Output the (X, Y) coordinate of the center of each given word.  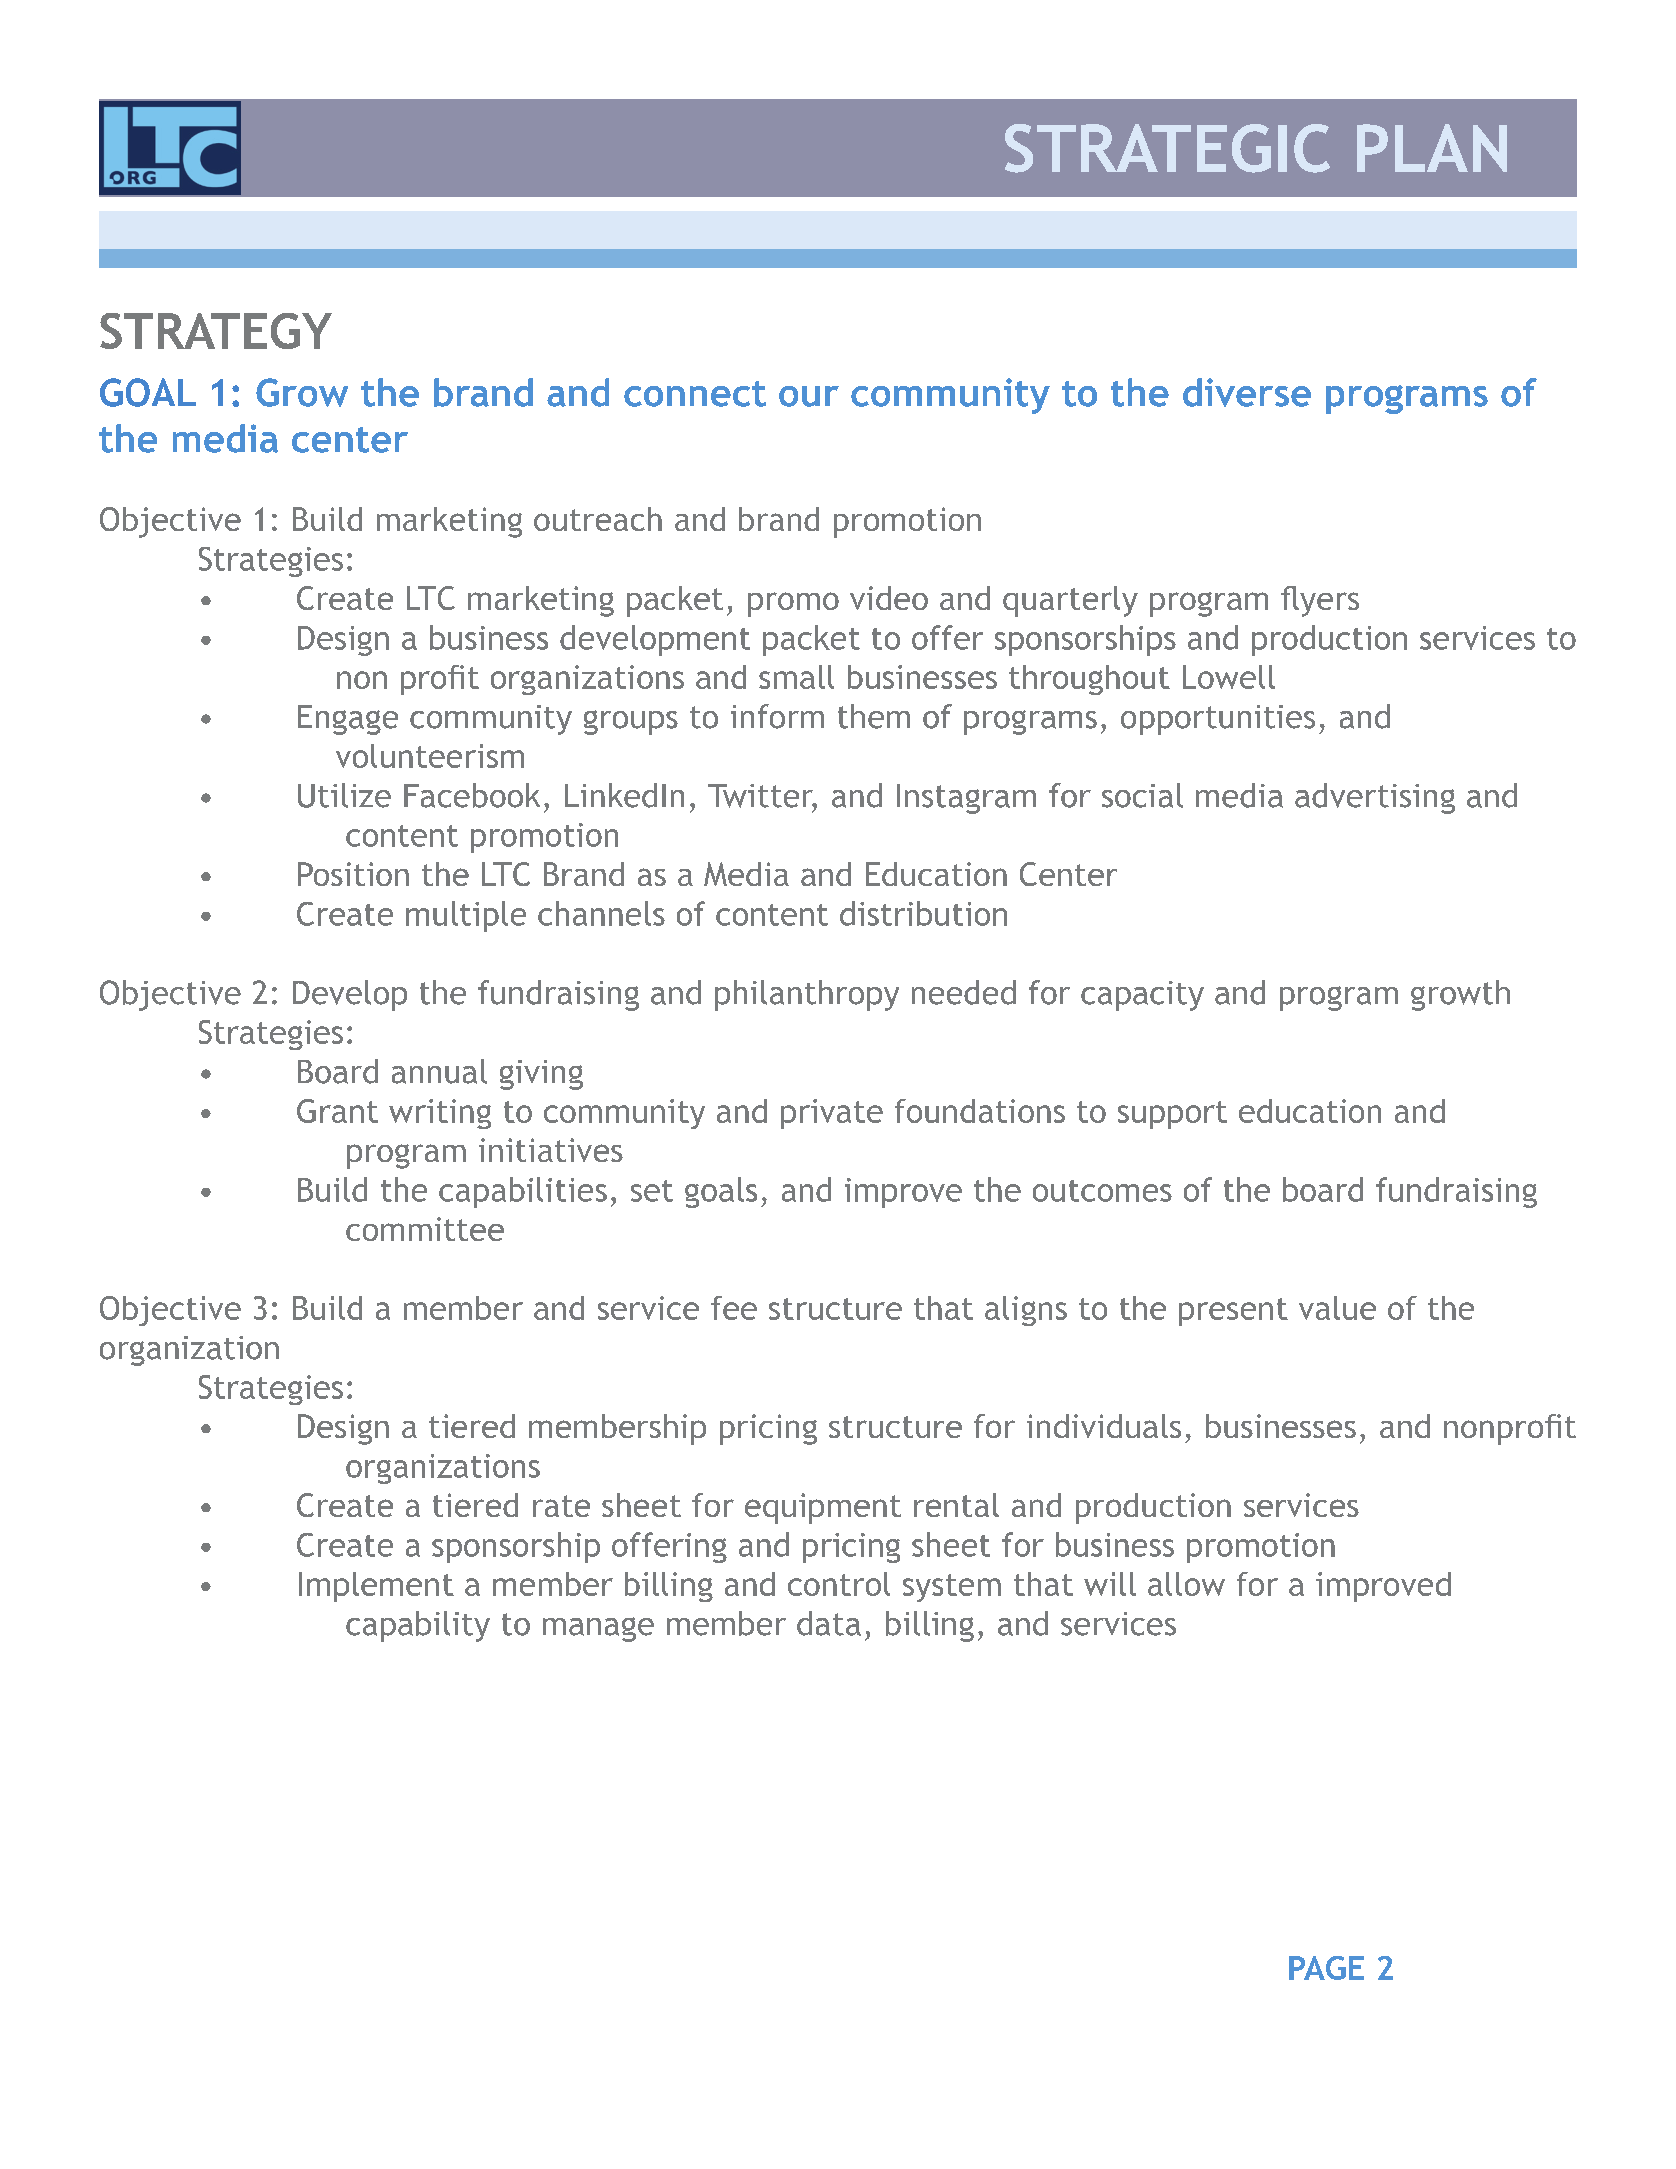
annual (439, 1071)
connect (695, 394)
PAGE (1326, 1968)
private (832, 1114)
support (1172, 1115)
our (809, 396)
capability (418, 1626)
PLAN (1432, 148)
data (829, 1623)
